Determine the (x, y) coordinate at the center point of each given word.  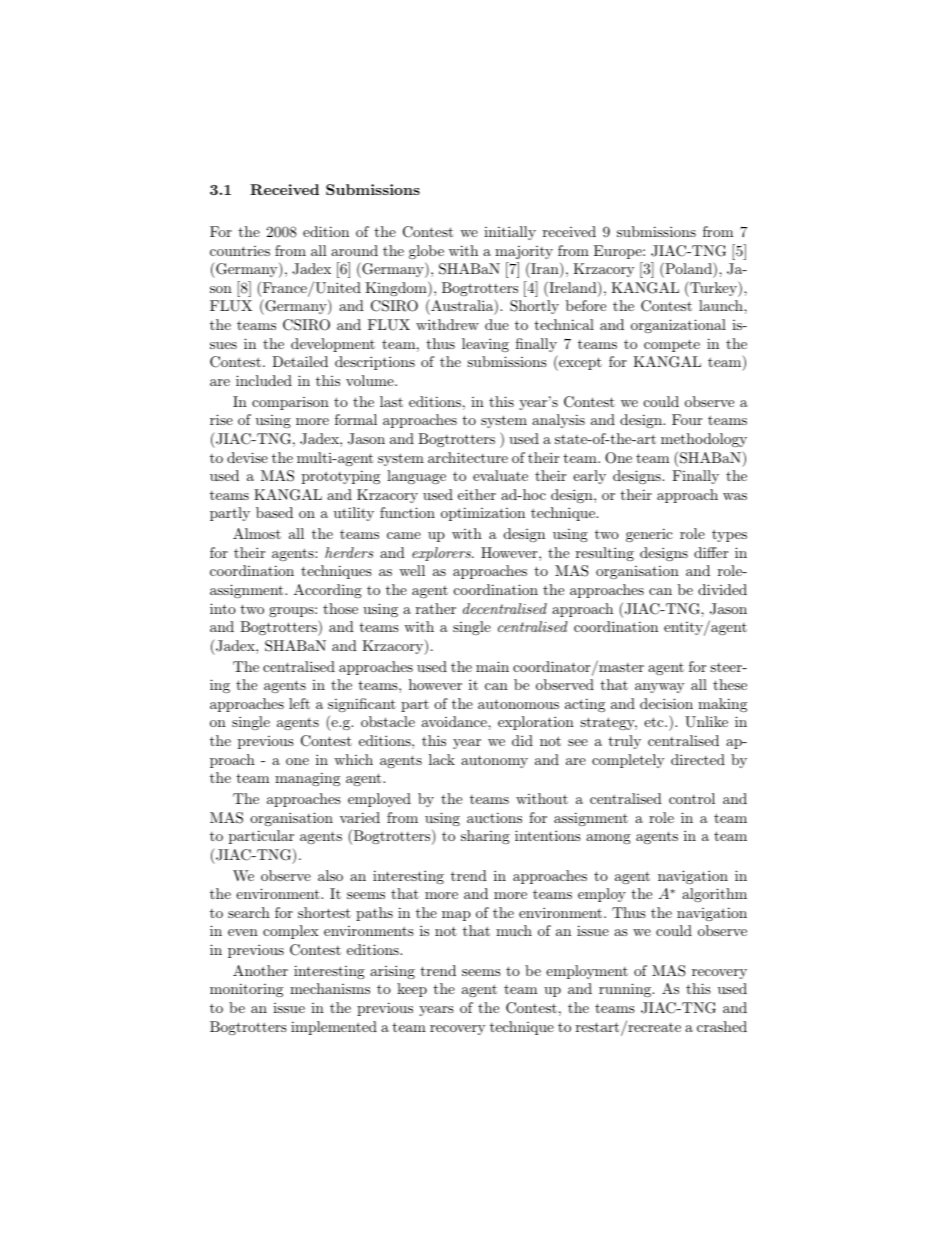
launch (722, 305)
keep (412, 990)
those (340, 608)
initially (510, 233)
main (492, 666)
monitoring (246, 990)
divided (722, 589)
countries (240, 251)
